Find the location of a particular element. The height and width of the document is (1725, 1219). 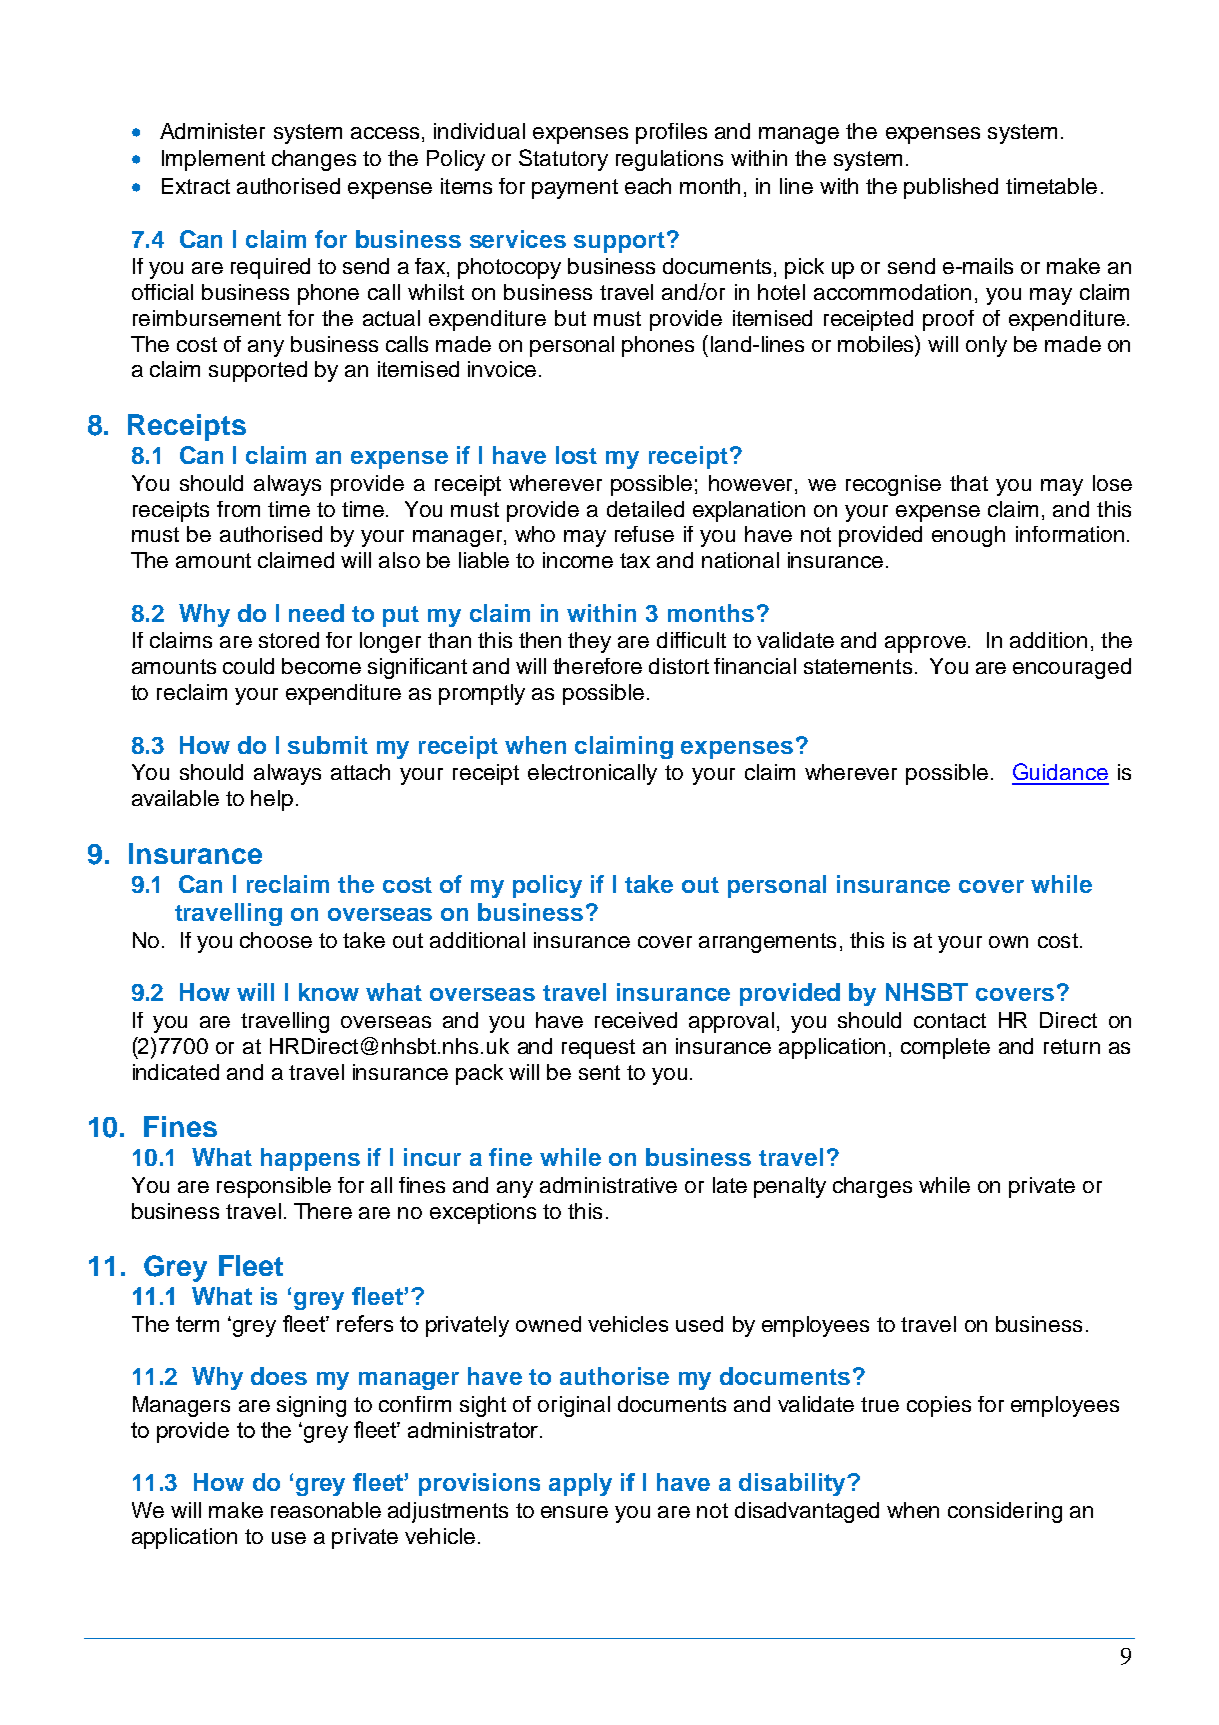

responsible is located at coordinates (274, 1187).
